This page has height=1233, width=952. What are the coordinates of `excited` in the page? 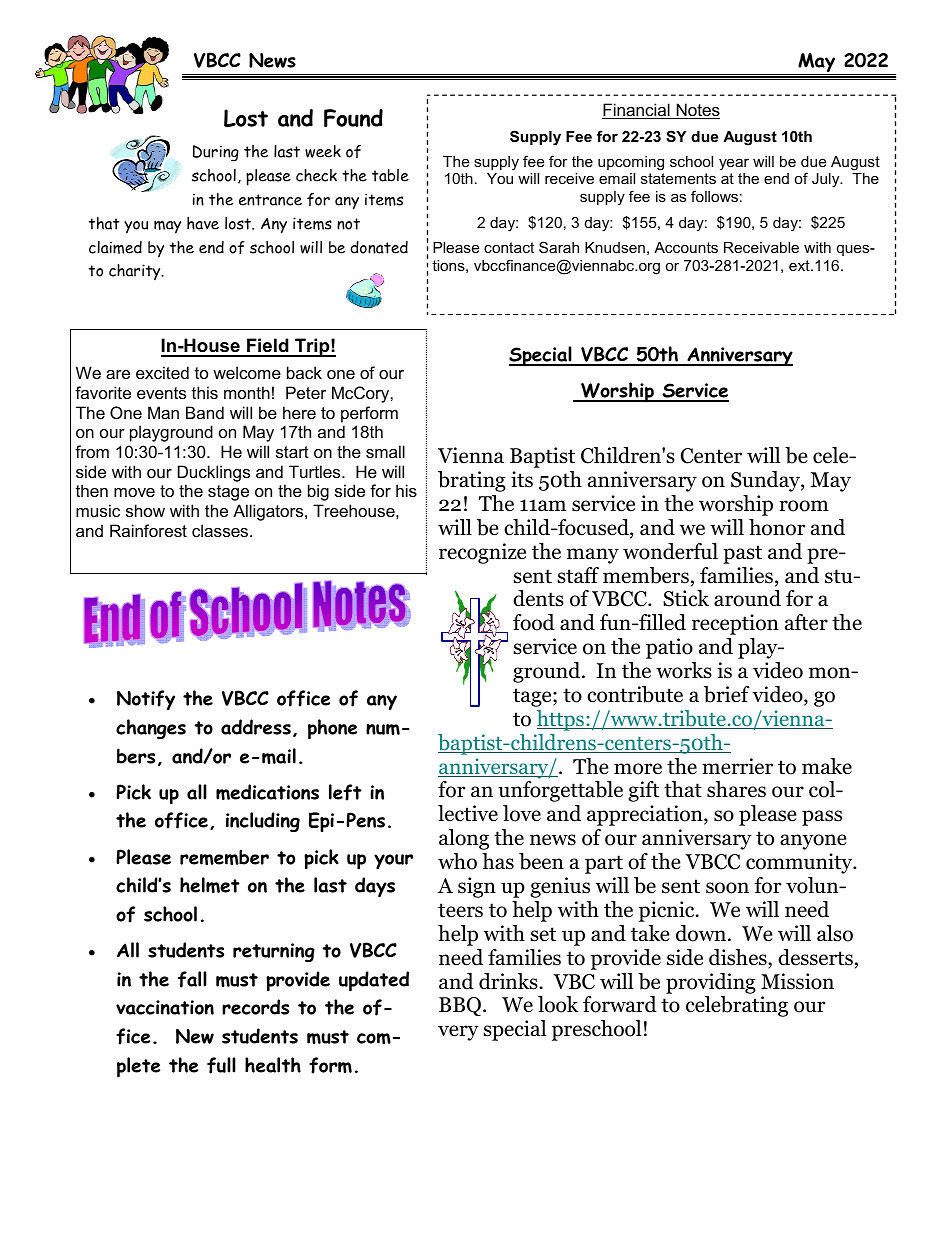 It's located at (162, 372).
